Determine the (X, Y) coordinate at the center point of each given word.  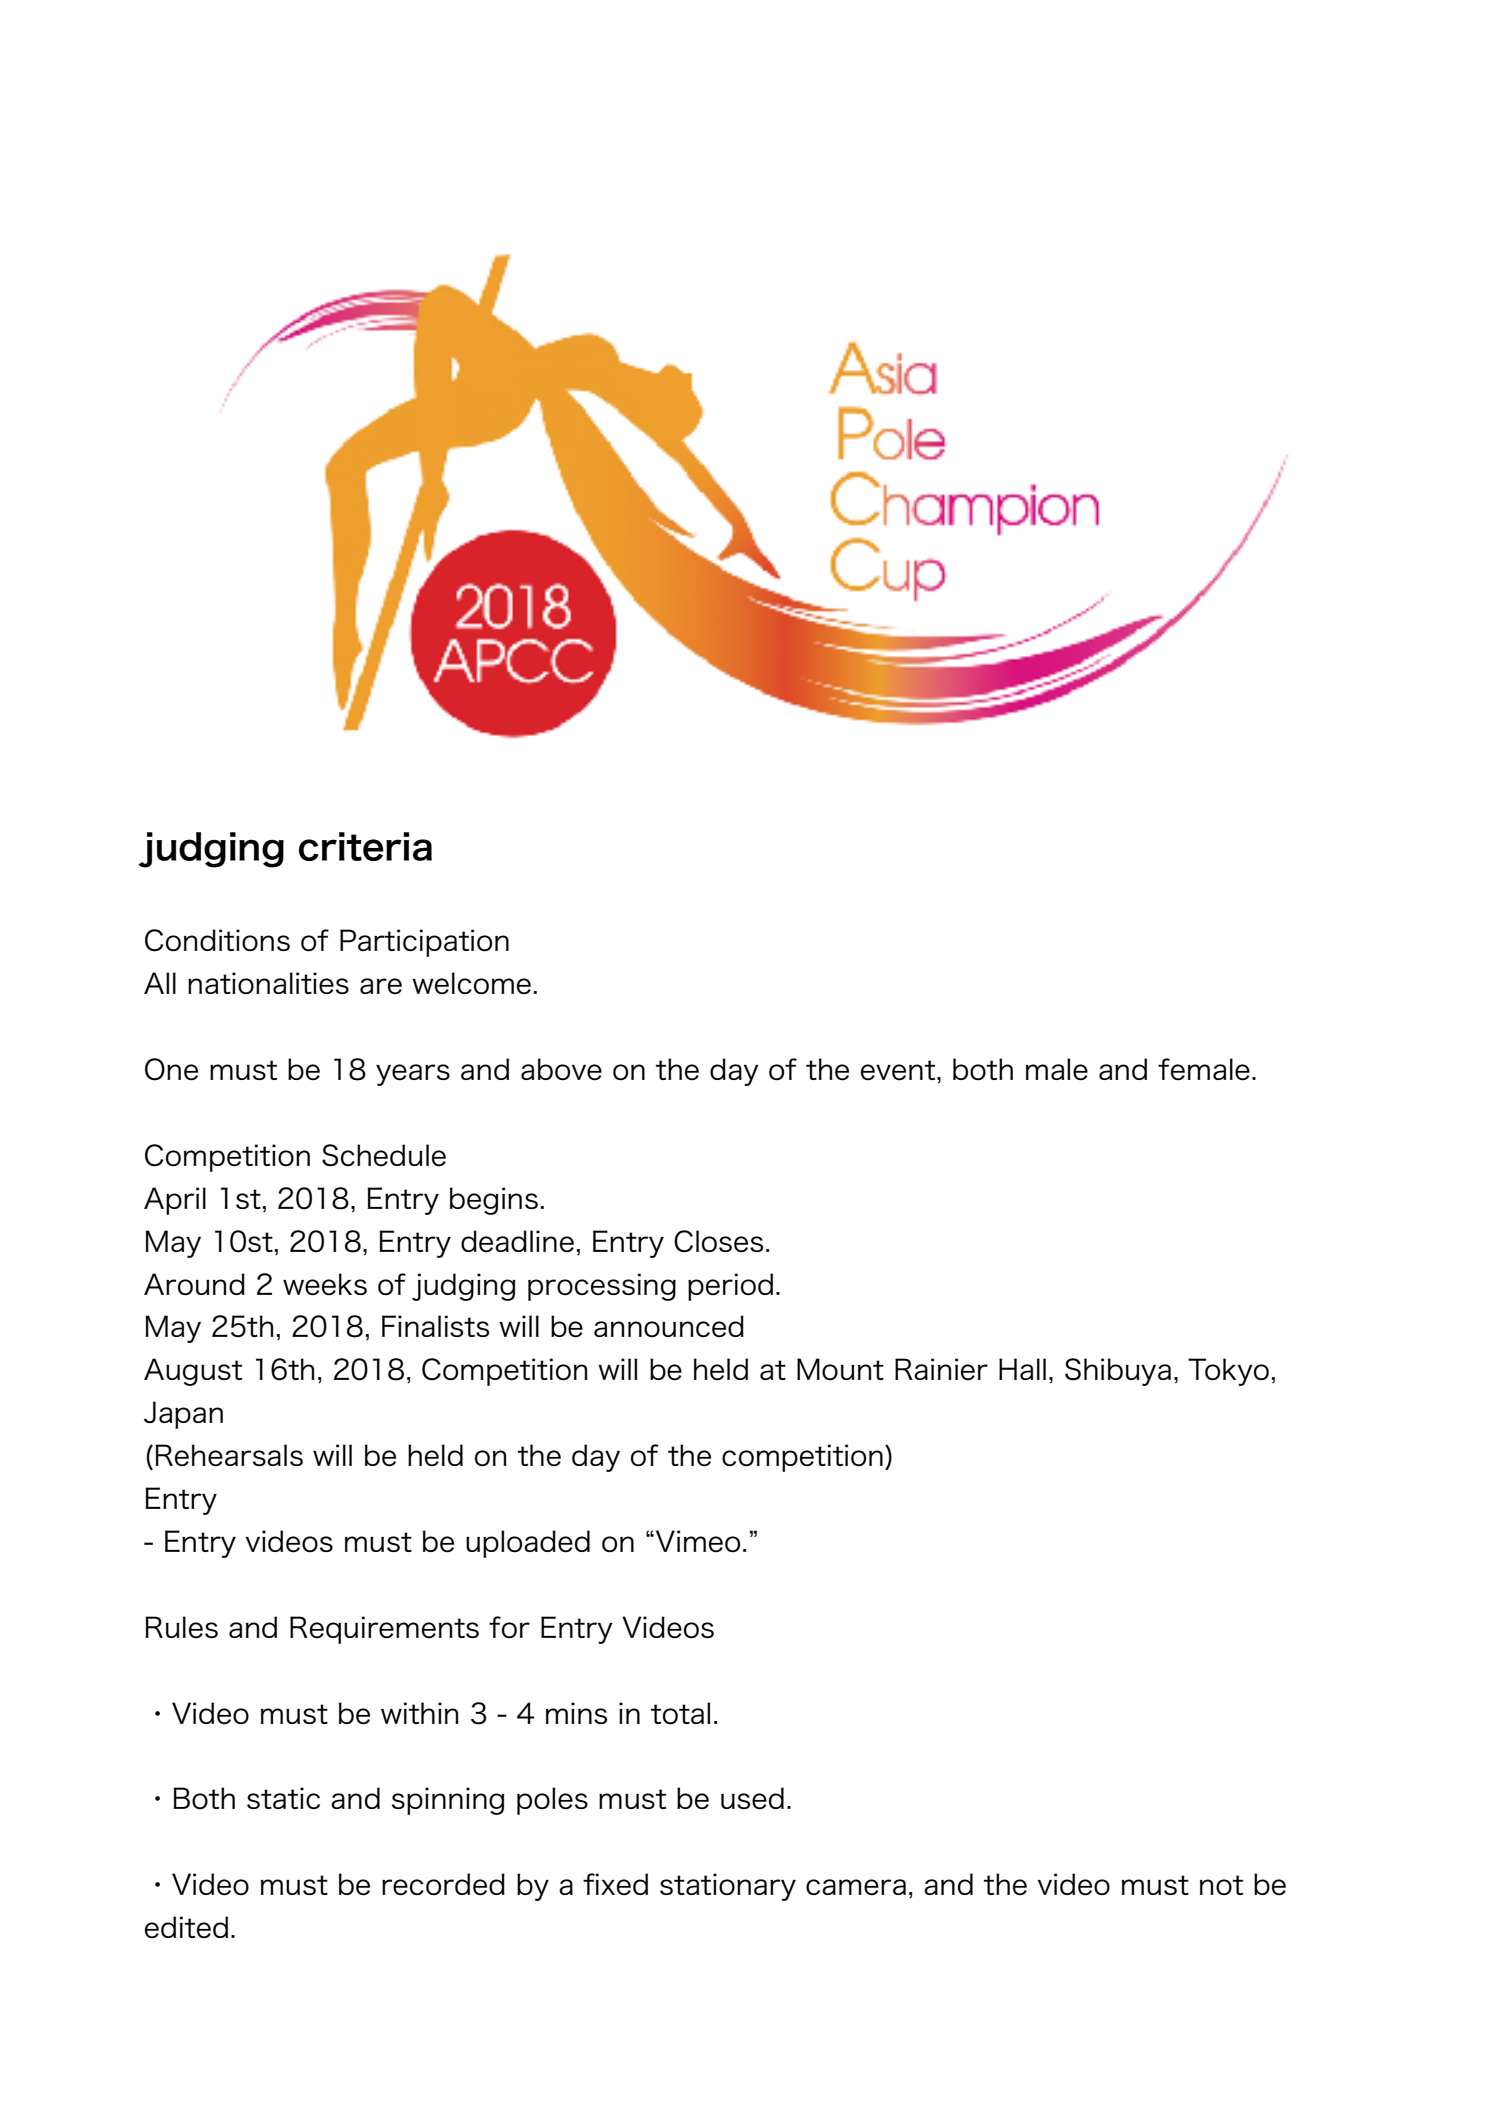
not (1221, 1885)
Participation (424, 943)
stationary (728, 1887)
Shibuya (1118, 1372)
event (899, 1070)
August (193, 1372)
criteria (365, 846)
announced (669, 1326)
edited (186, 1927)
